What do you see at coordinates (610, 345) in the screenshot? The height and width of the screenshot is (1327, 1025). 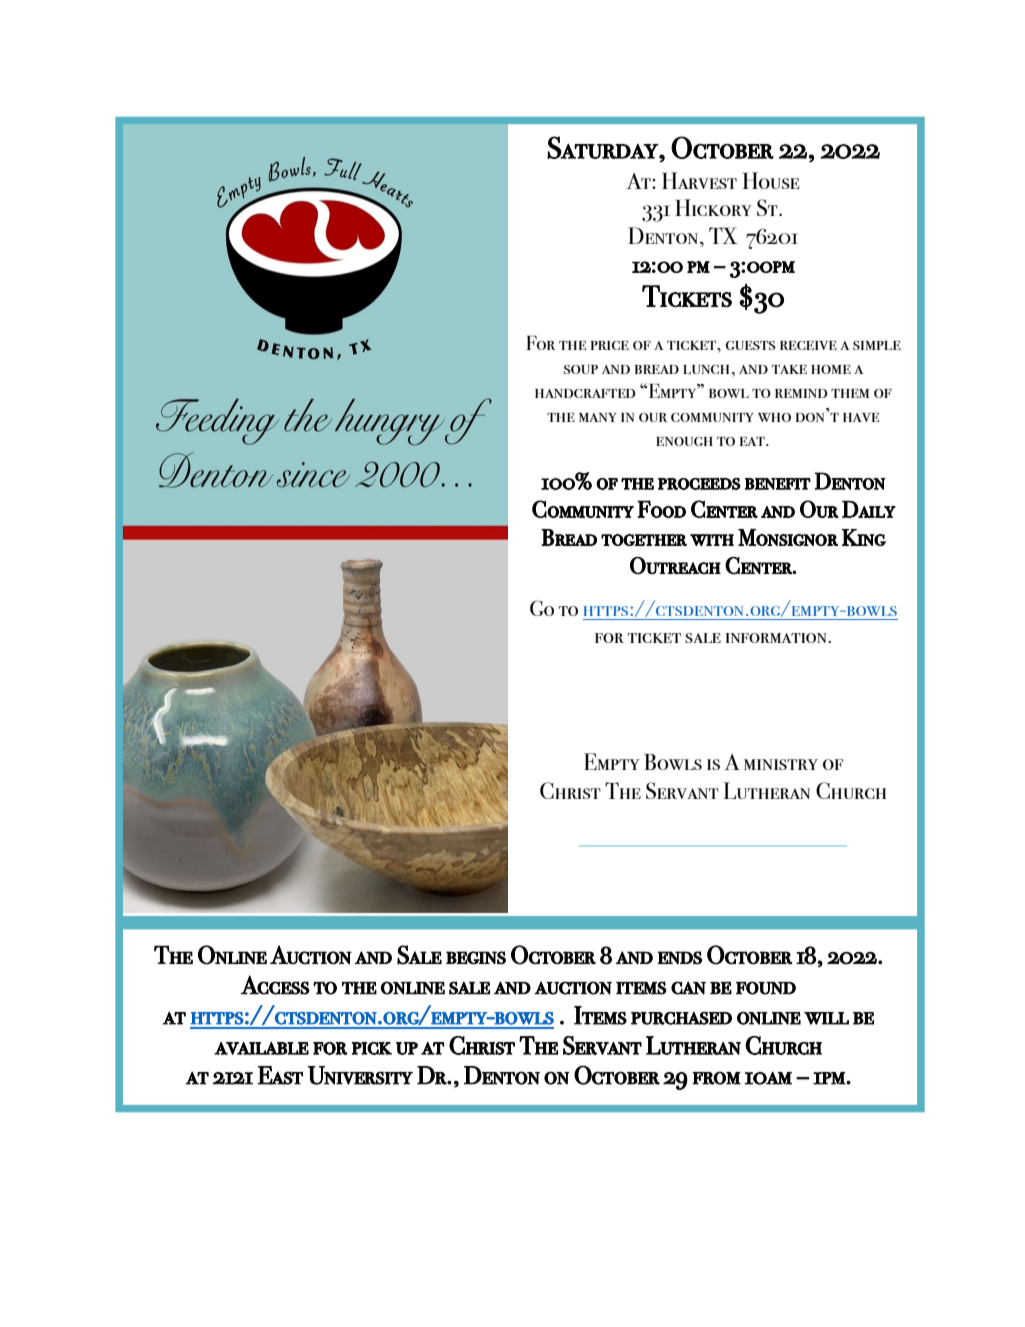 I see `price` at bounding box center [610, 345].
